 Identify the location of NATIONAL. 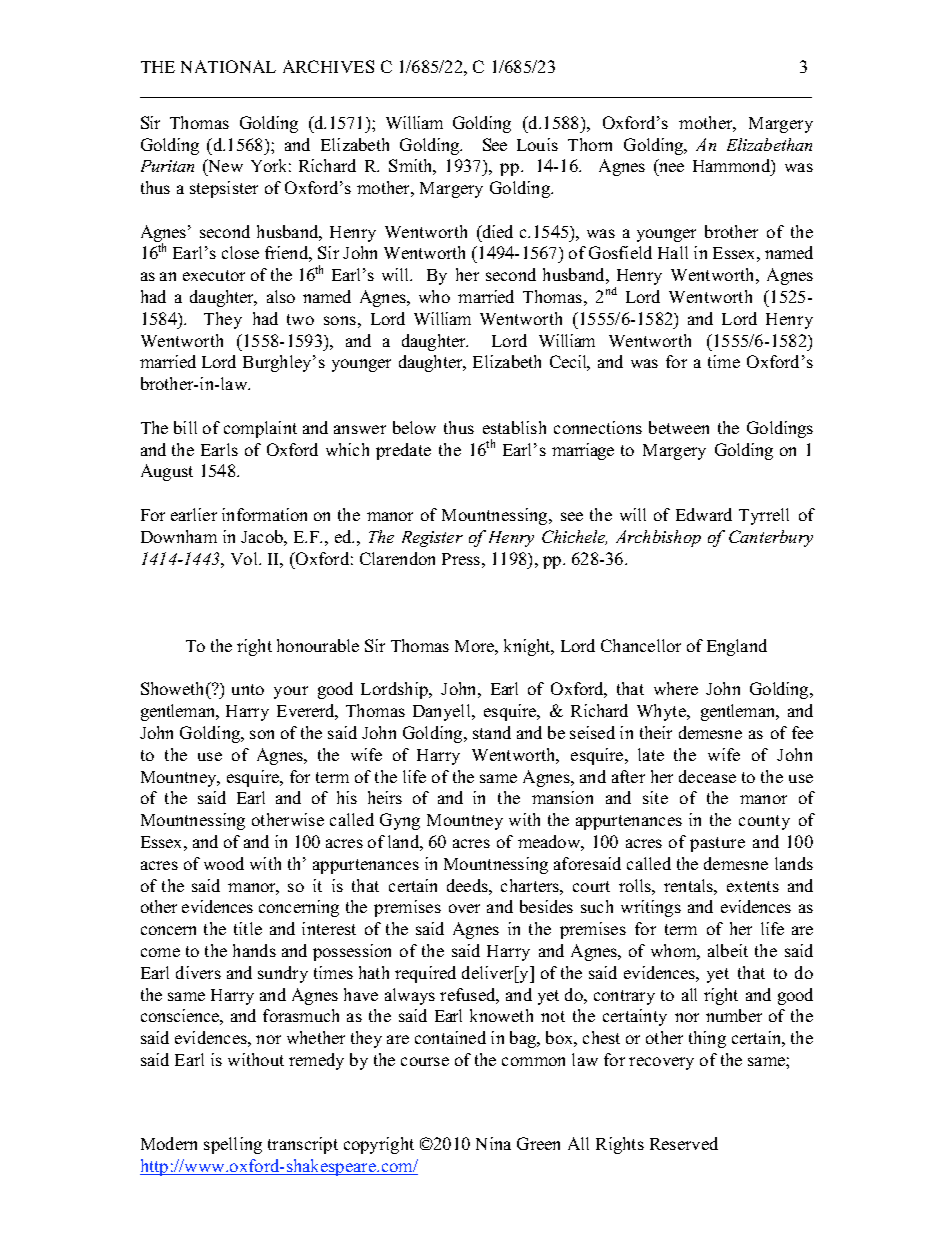
(228, 66).
